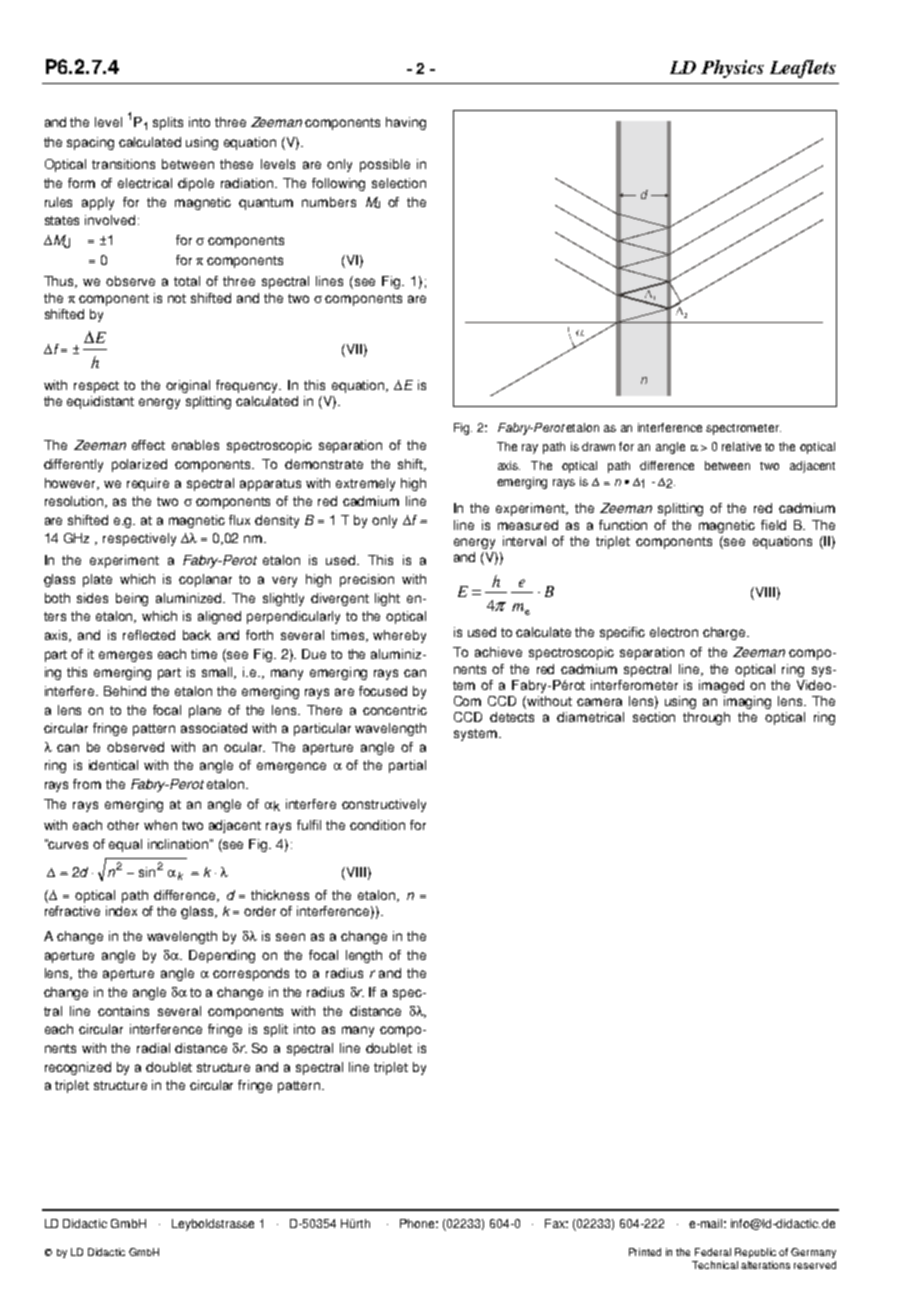 This page has width=924, height=1308. I want to click on recognized, so click(78, 1068).
